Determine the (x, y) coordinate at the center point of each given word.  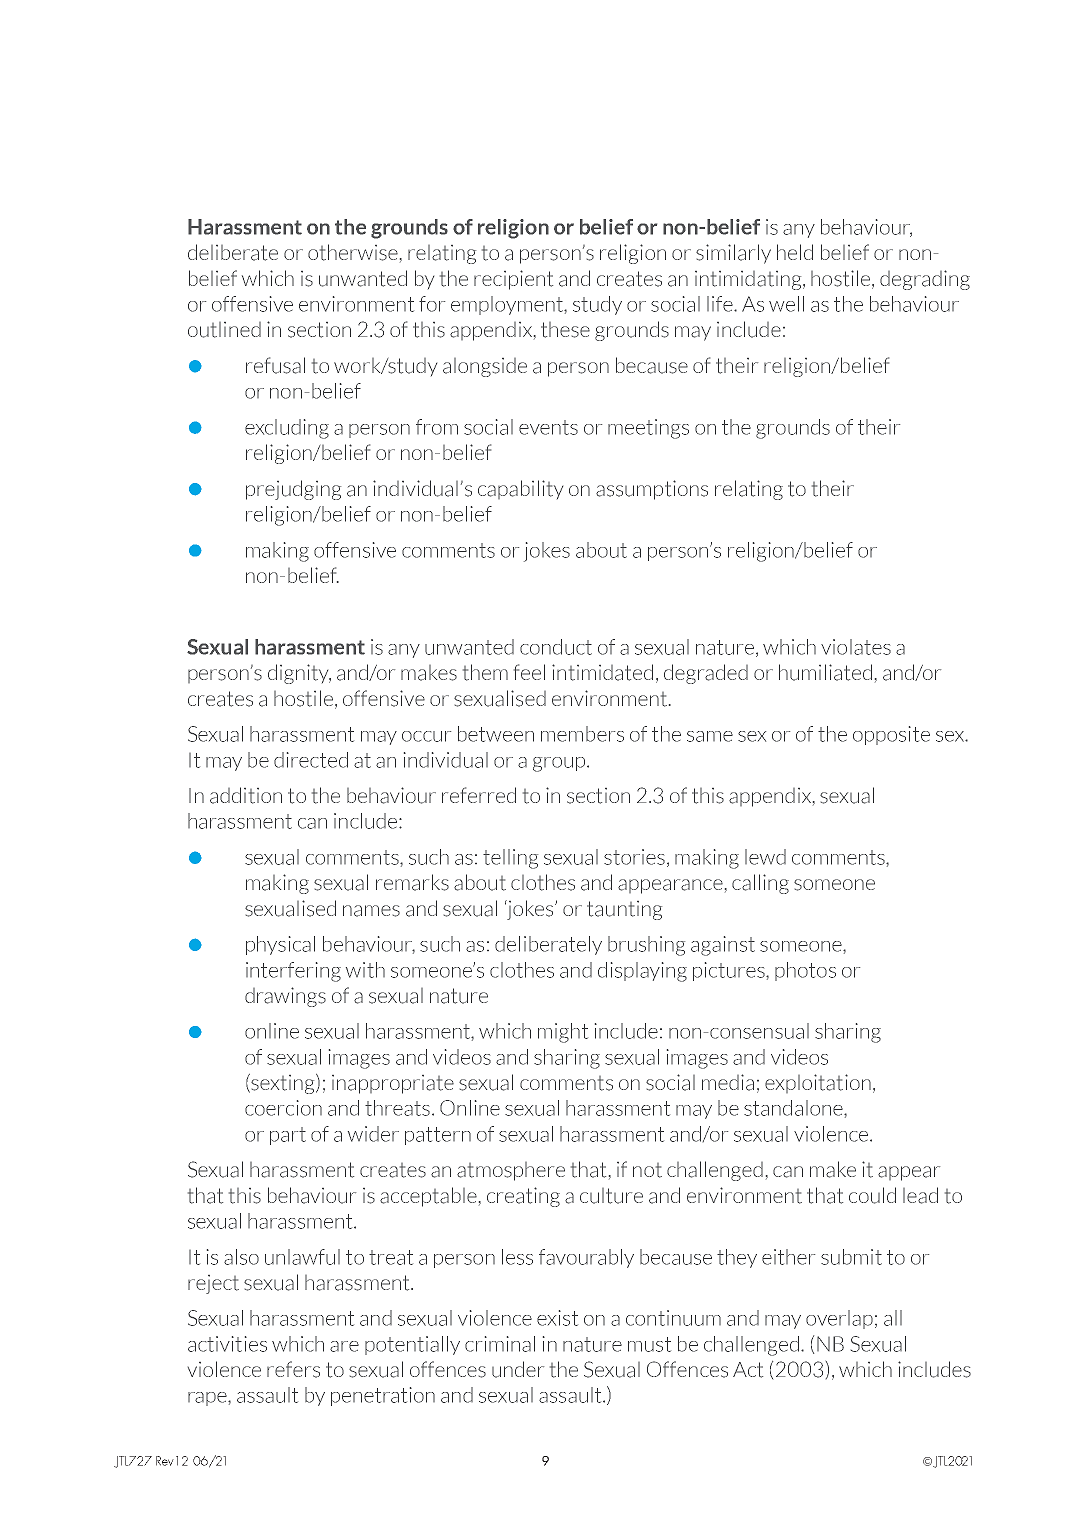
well (786, 304)
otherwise (353, 252)
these (565, 330)
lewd (765, 857)
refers (293, 1369)
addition (246, 795)
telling (510, 859)
